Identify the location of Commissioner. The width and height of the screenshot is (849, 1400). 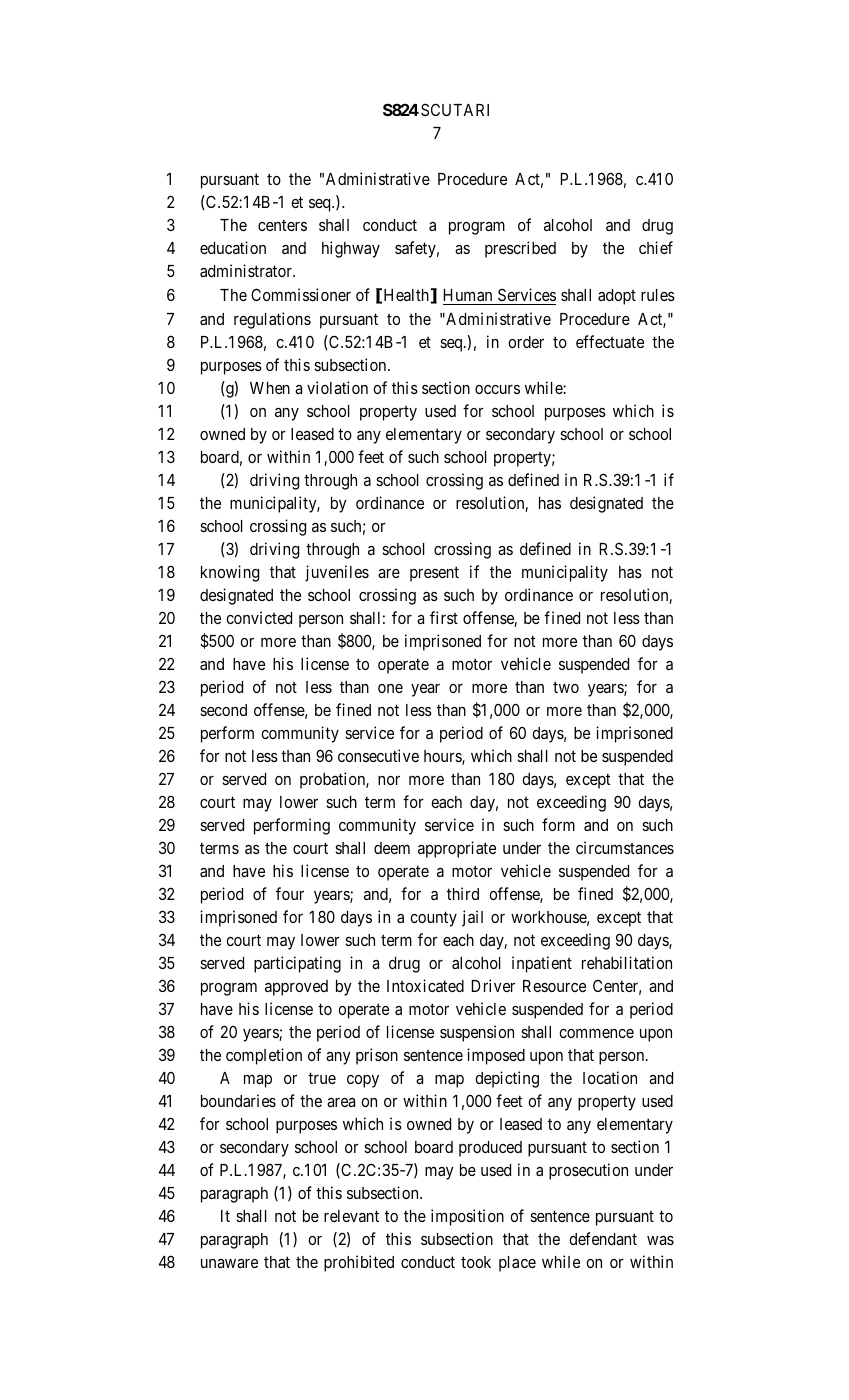
(301, 294).
